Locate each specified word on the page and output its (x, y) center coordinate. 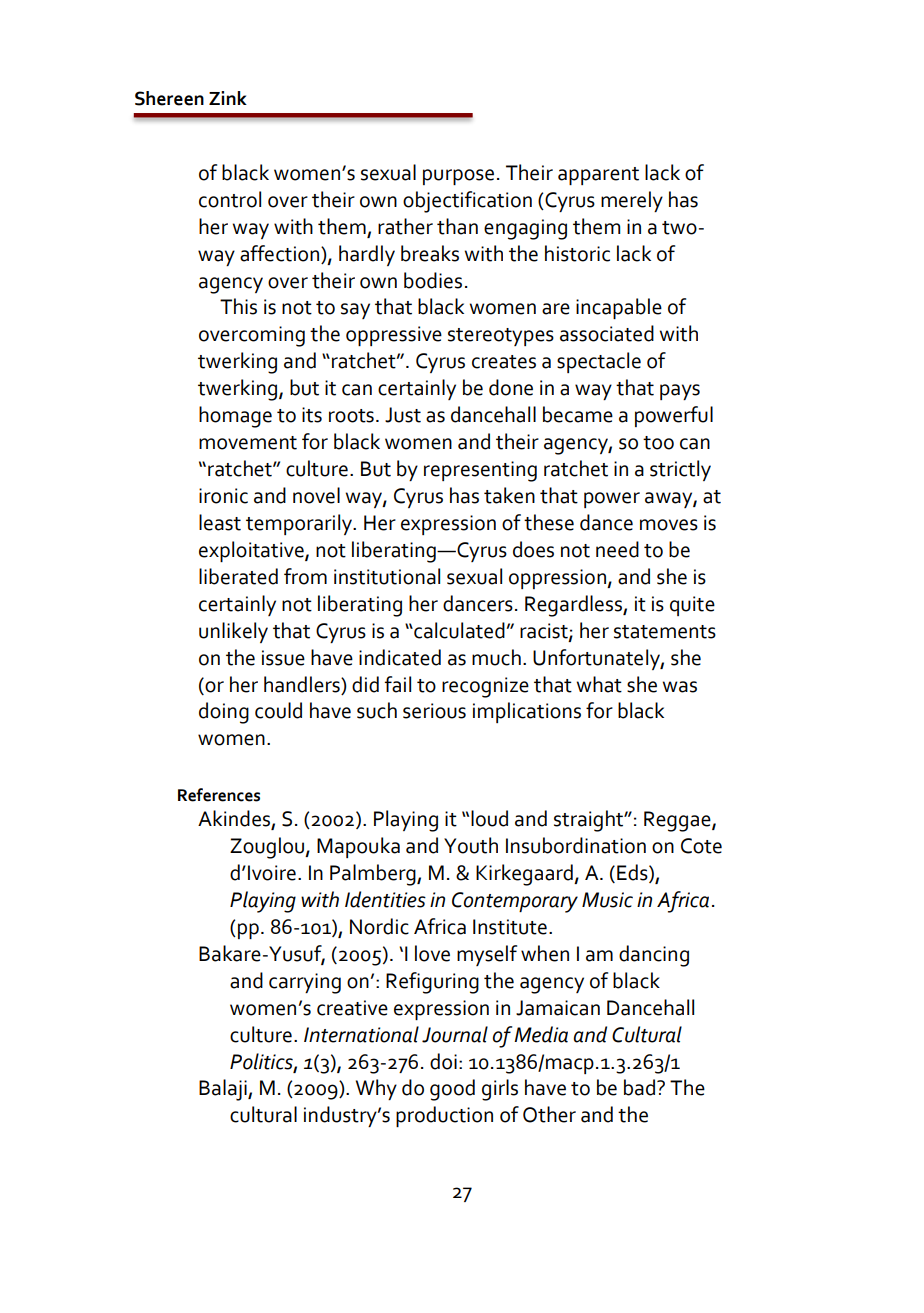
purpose (458, 177)
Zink (228, 98)
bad (641, 1087)
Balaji (224, 1090)
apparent (598, 176)
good (452, 1090)
